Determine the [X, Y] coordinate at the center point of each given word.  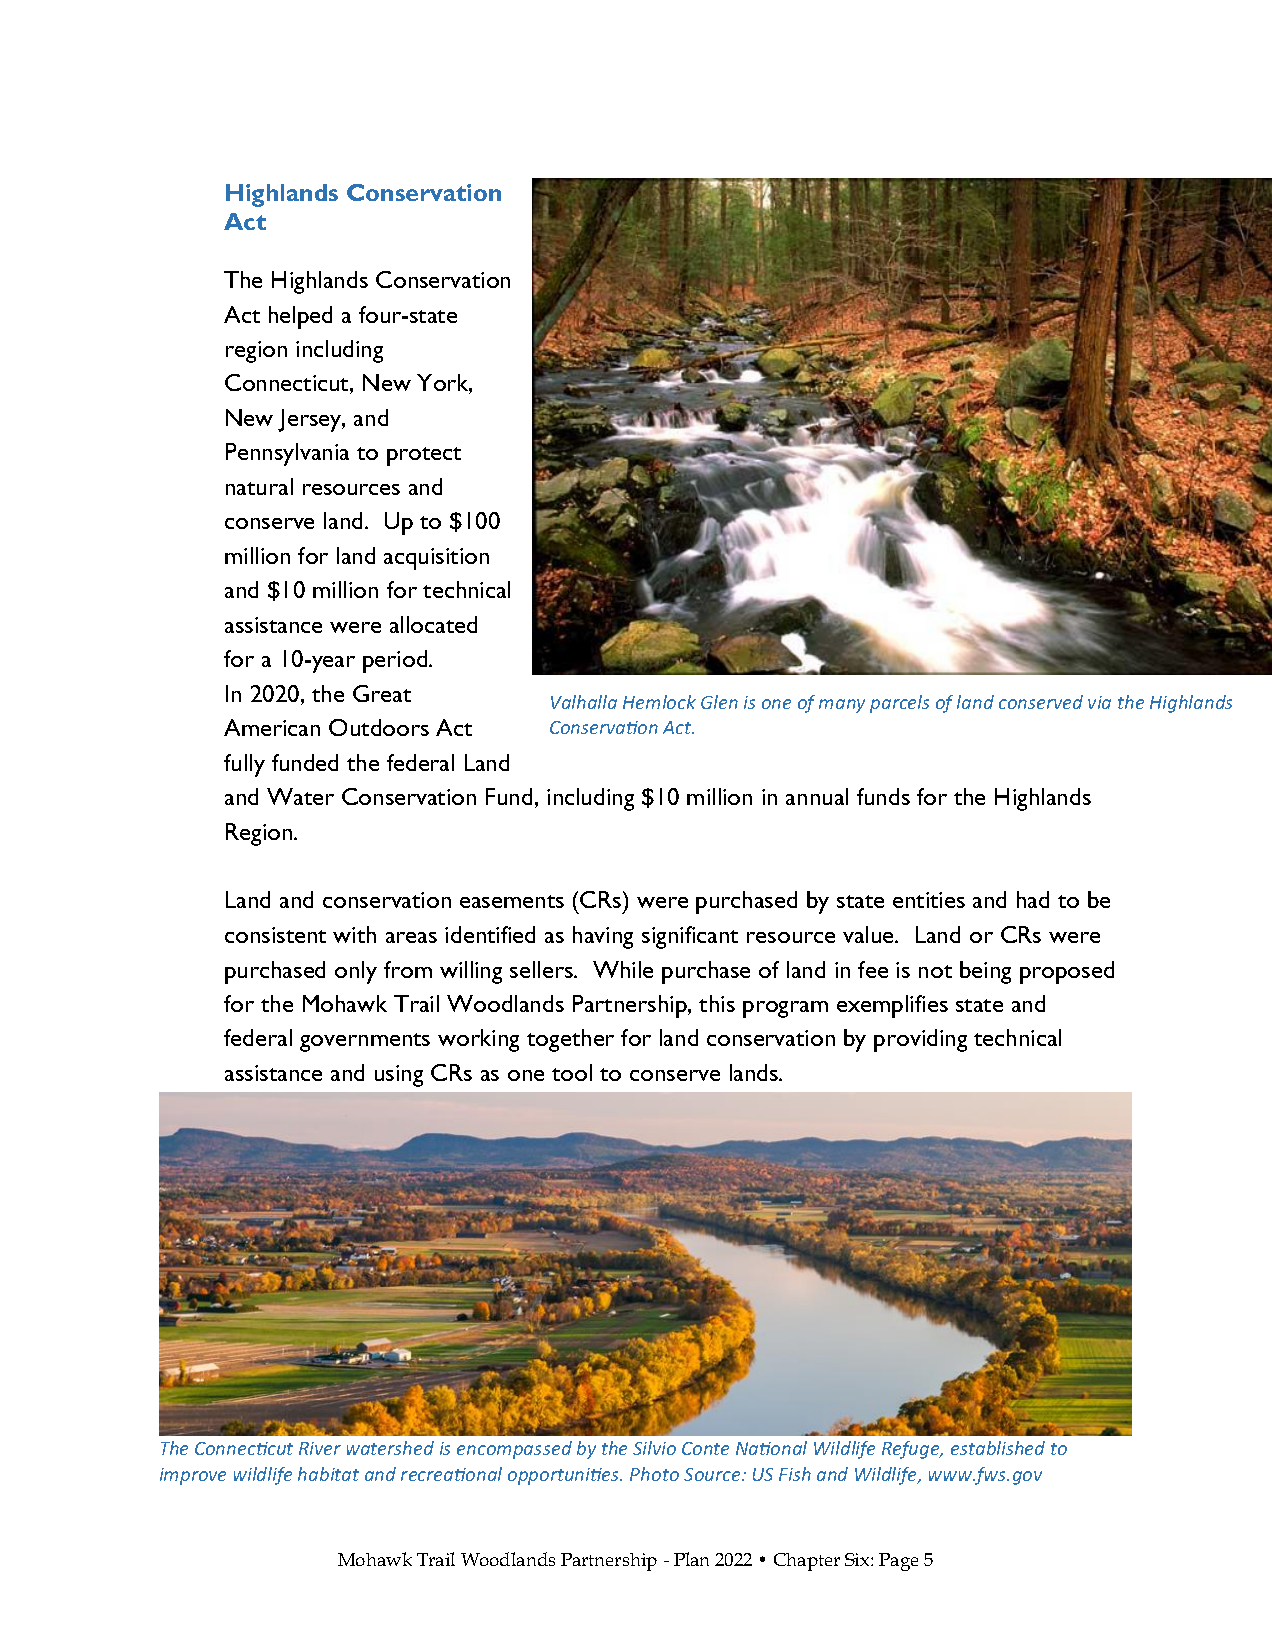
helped [300, 317]
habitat [328, 1474]
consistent [275, 935]
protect [424, 456]
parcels [899, 704]
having [603, 937]
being [985, 972]
